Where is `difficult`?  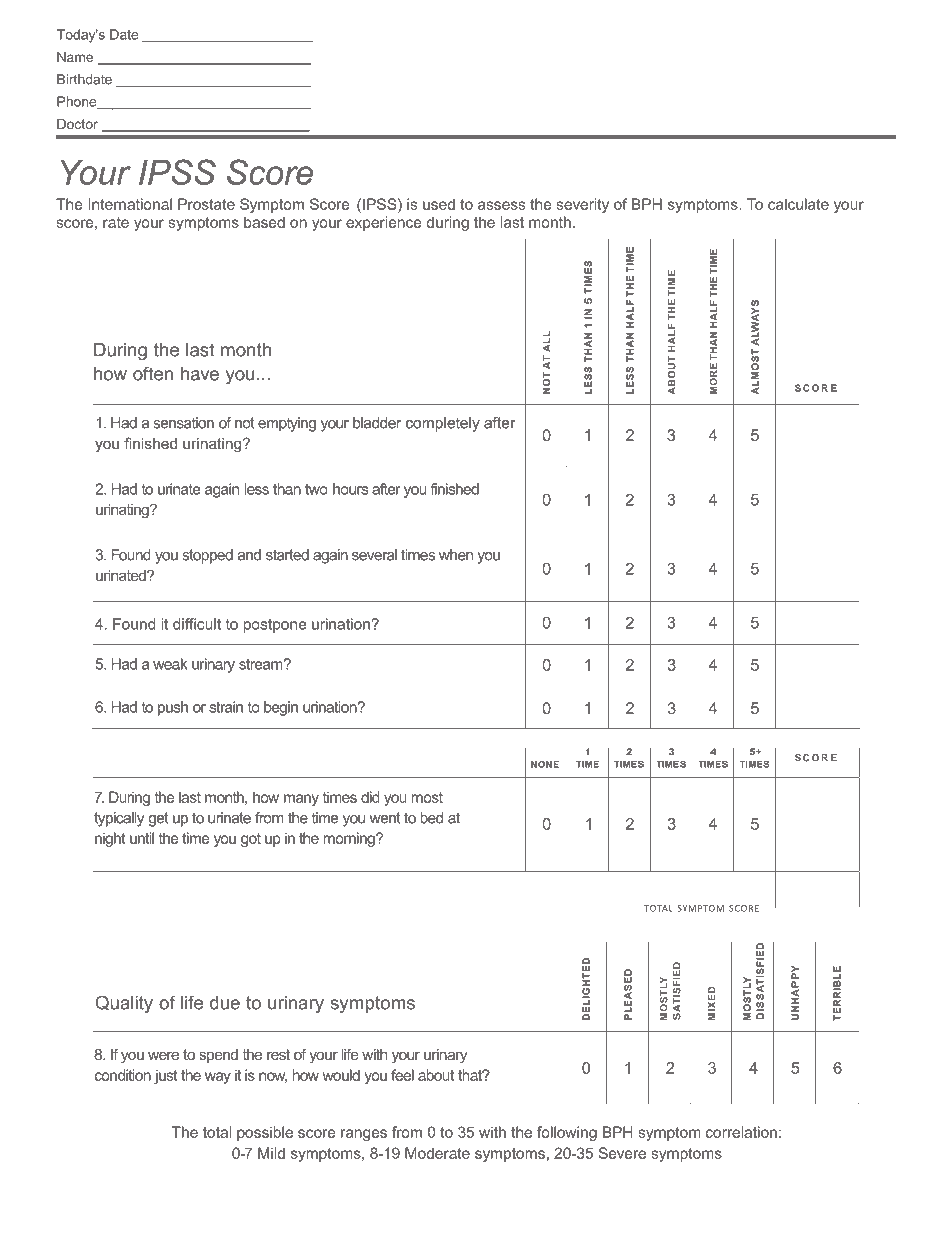 difficult is located at coordinates (197, 624).
